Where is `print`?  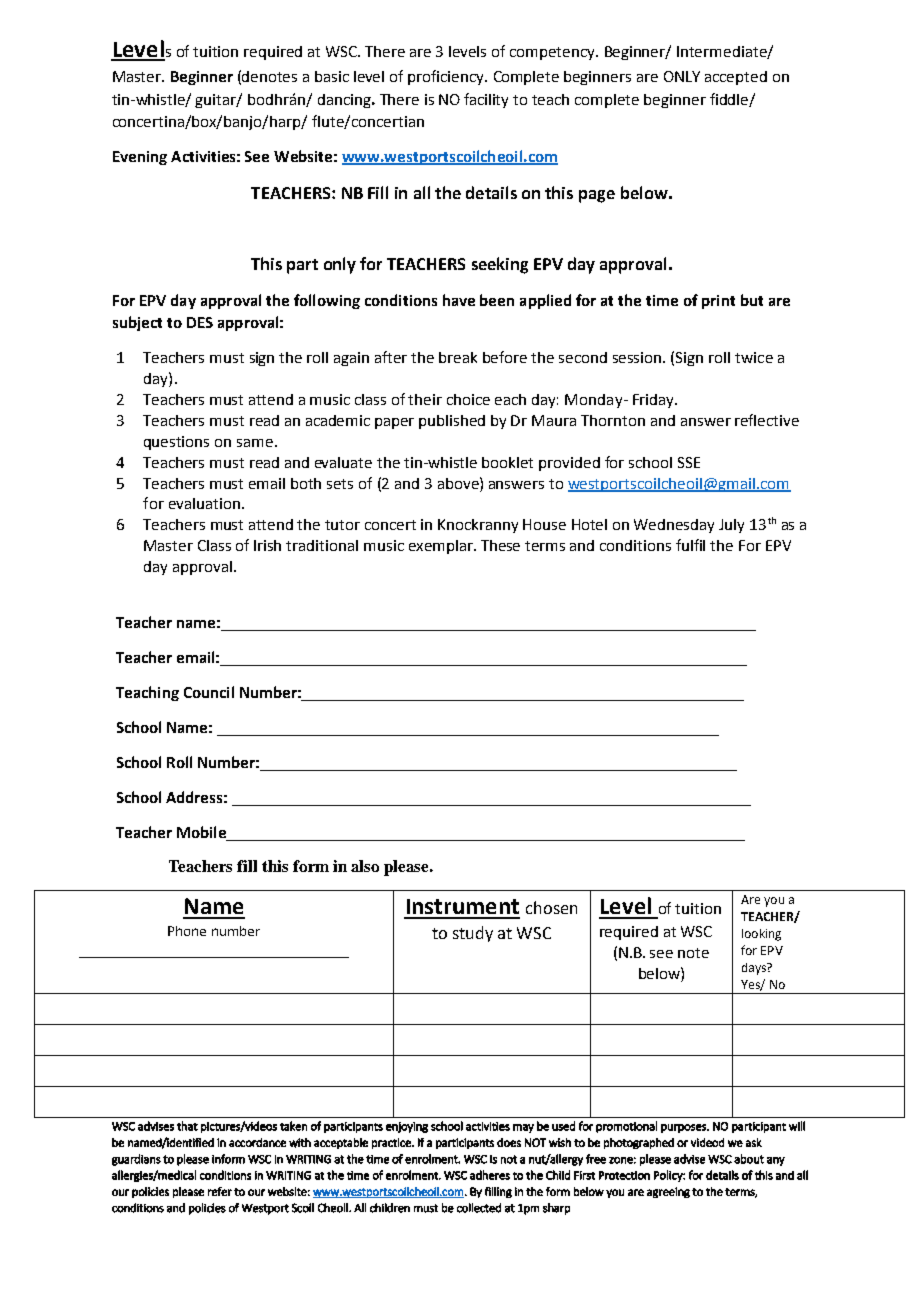
print is located at coordinates (718, 302).
